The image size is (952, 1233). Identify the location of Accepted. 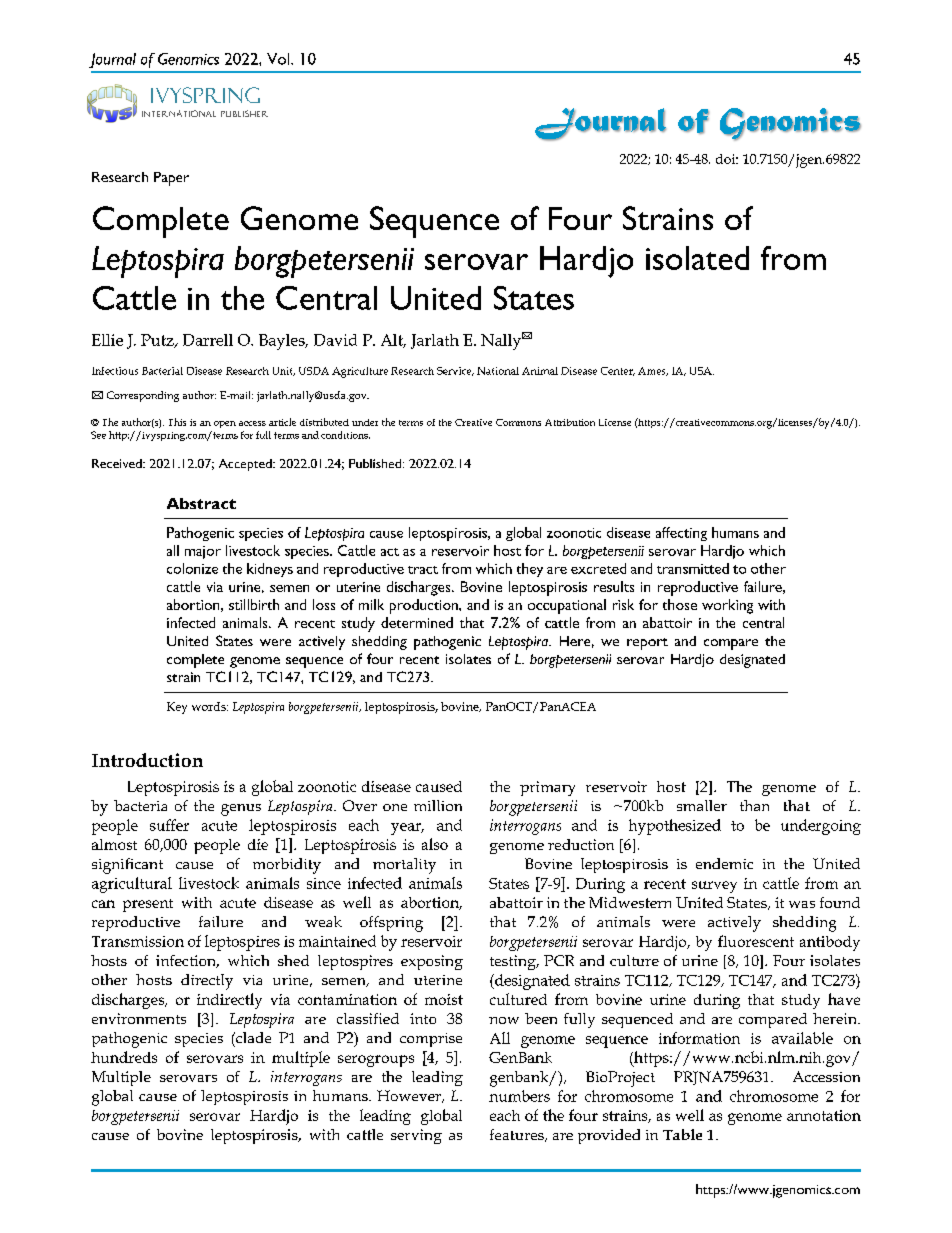
(246, 465).
